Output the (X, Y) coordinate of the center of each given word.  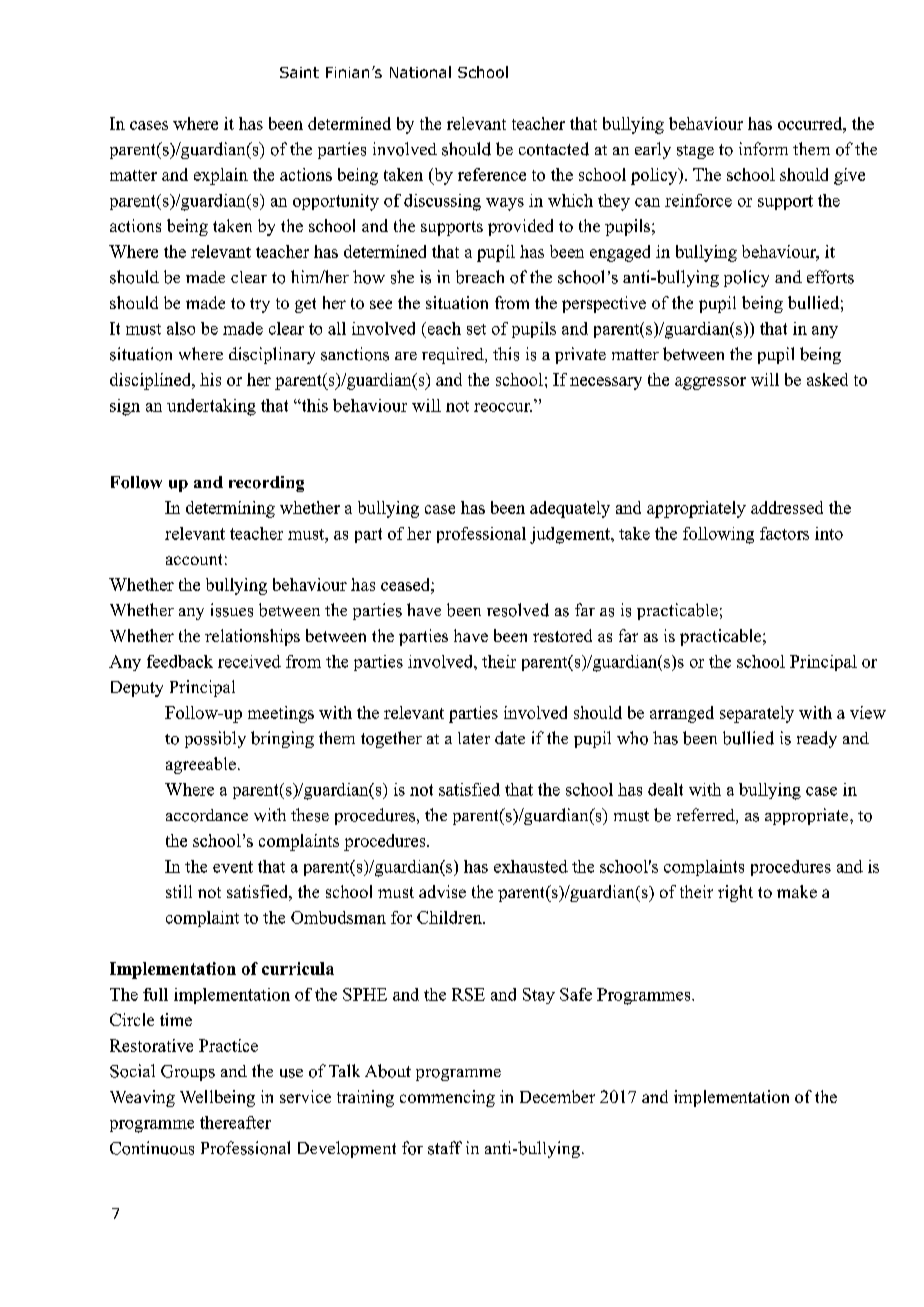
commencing (447, 1098)
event (233, 867)
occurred (811, 123)
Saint (299, 72)
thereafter (235, 1122)
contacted (554, 149)
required (454, 355)
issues (232, 610)
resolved (518, 610)
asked (827, 379)
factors (784, 533)
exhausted (531, 866)
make (797, 891)
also (181, 328)
